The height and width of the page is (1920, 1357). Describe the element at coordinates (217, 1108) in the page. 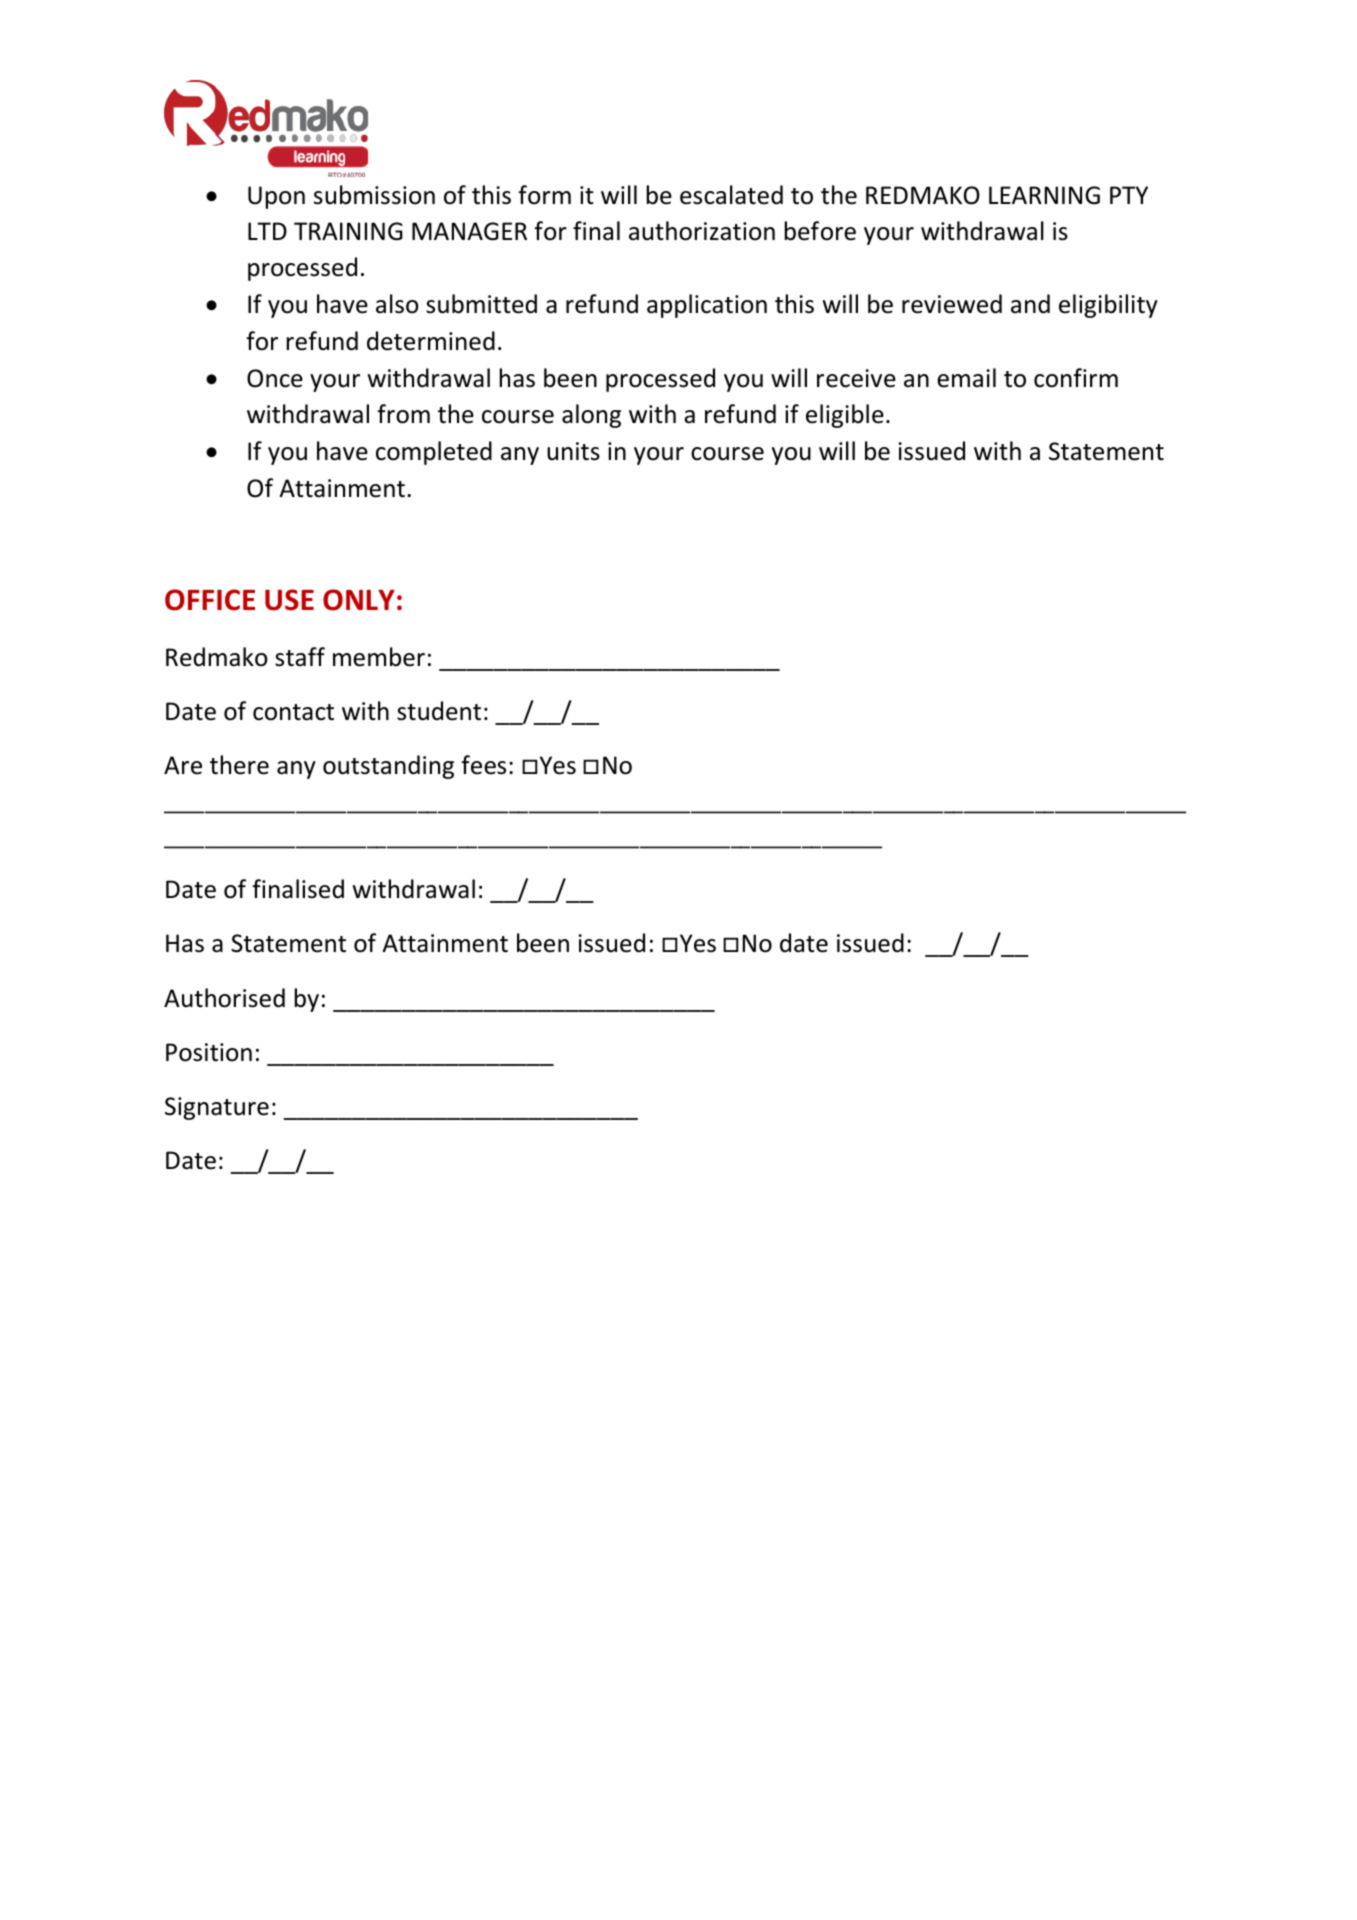

I see `Signature` at that location.
